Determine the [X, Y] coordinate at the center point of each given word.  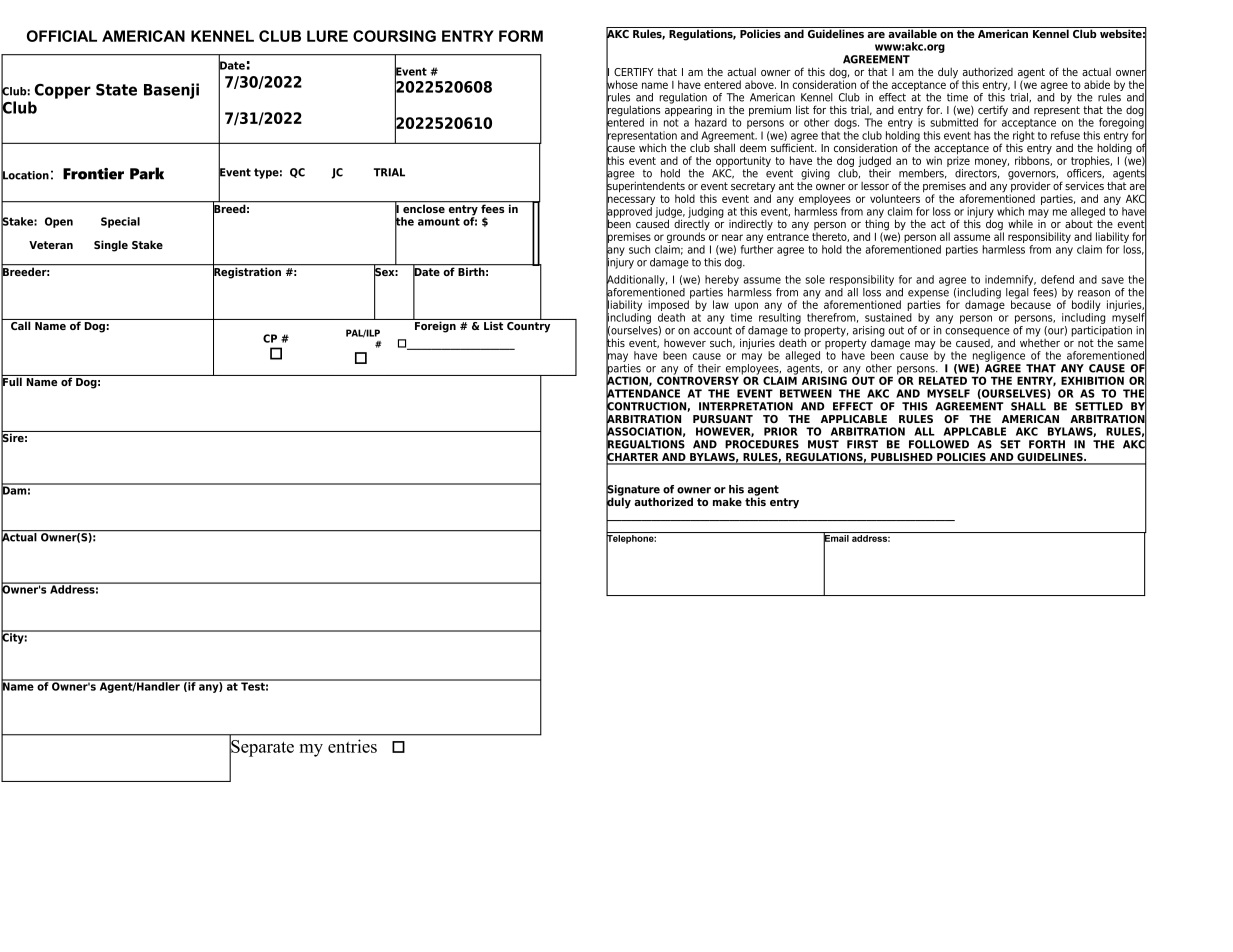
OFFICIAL [62, 36]
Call [21, 324]
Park [147, 173]
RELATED [943, 380]
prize [958, 160]
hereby [722, 280]
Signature [633, 490]
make [727, 501]
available [912, 32]
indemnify [1010, 280]
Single [111, 246]
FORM [521, 36]
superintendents [645, 187]
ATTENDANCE [643, 393]
